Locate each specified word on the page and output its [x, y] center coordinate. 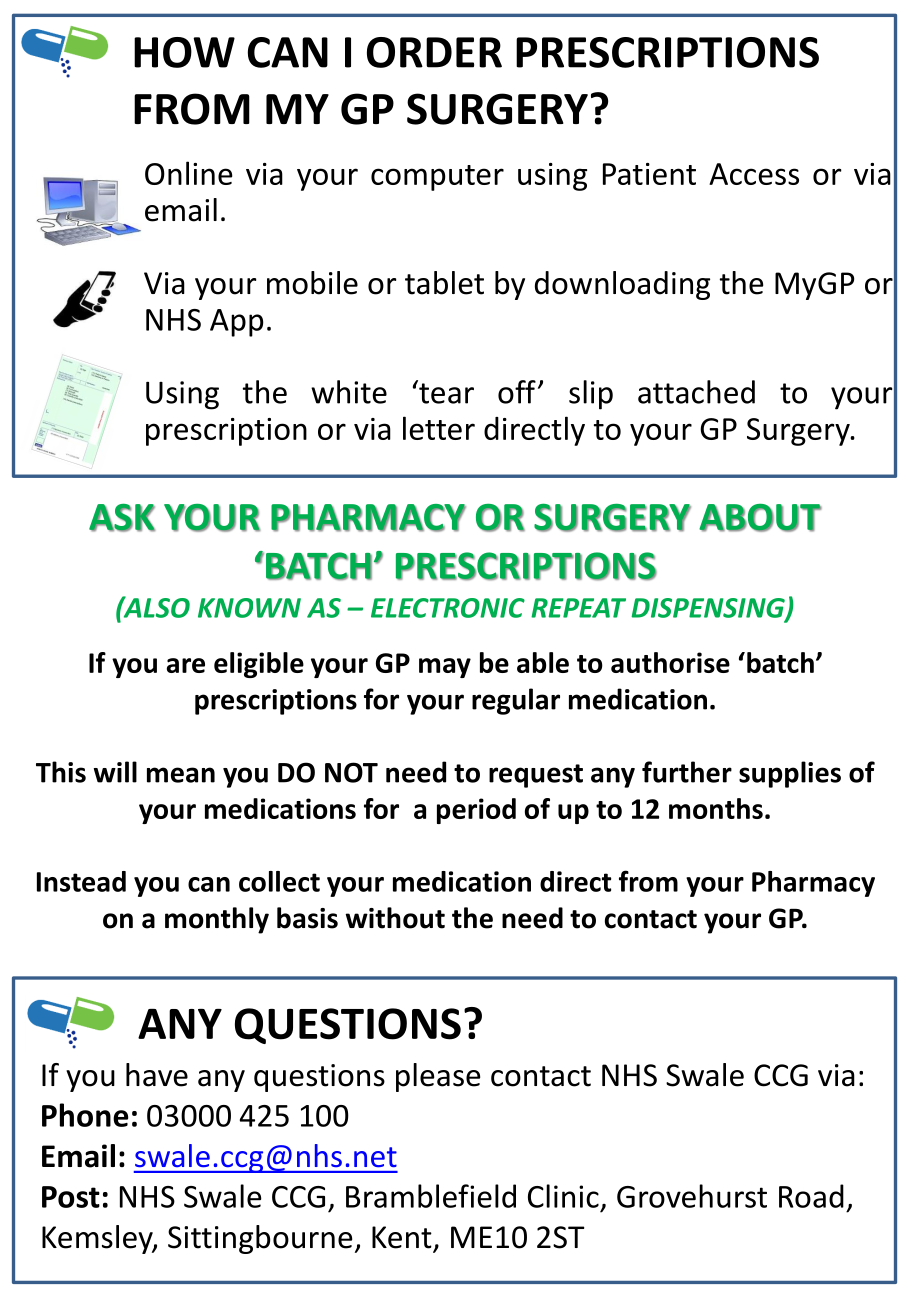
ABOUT [760, 518]
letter [439, 428]
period [476, 811]
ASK [122, 517]
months [716, 808]
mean [181, 775]
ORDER [434, 52]
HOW [184, 52]
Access [754, 174]
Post [71, 1197]
